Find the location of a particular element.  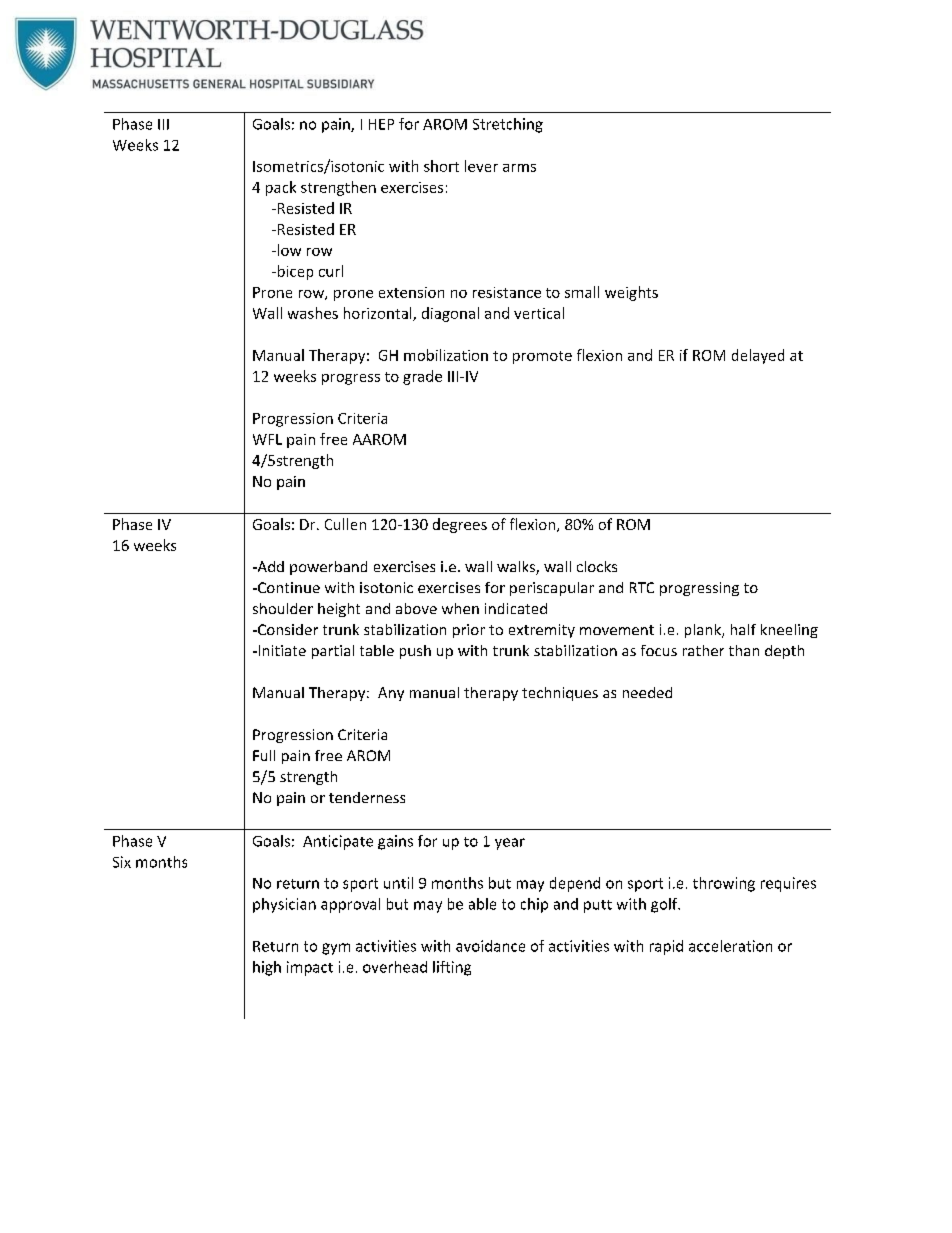

avoidance is located at coordinates (490, 946).
